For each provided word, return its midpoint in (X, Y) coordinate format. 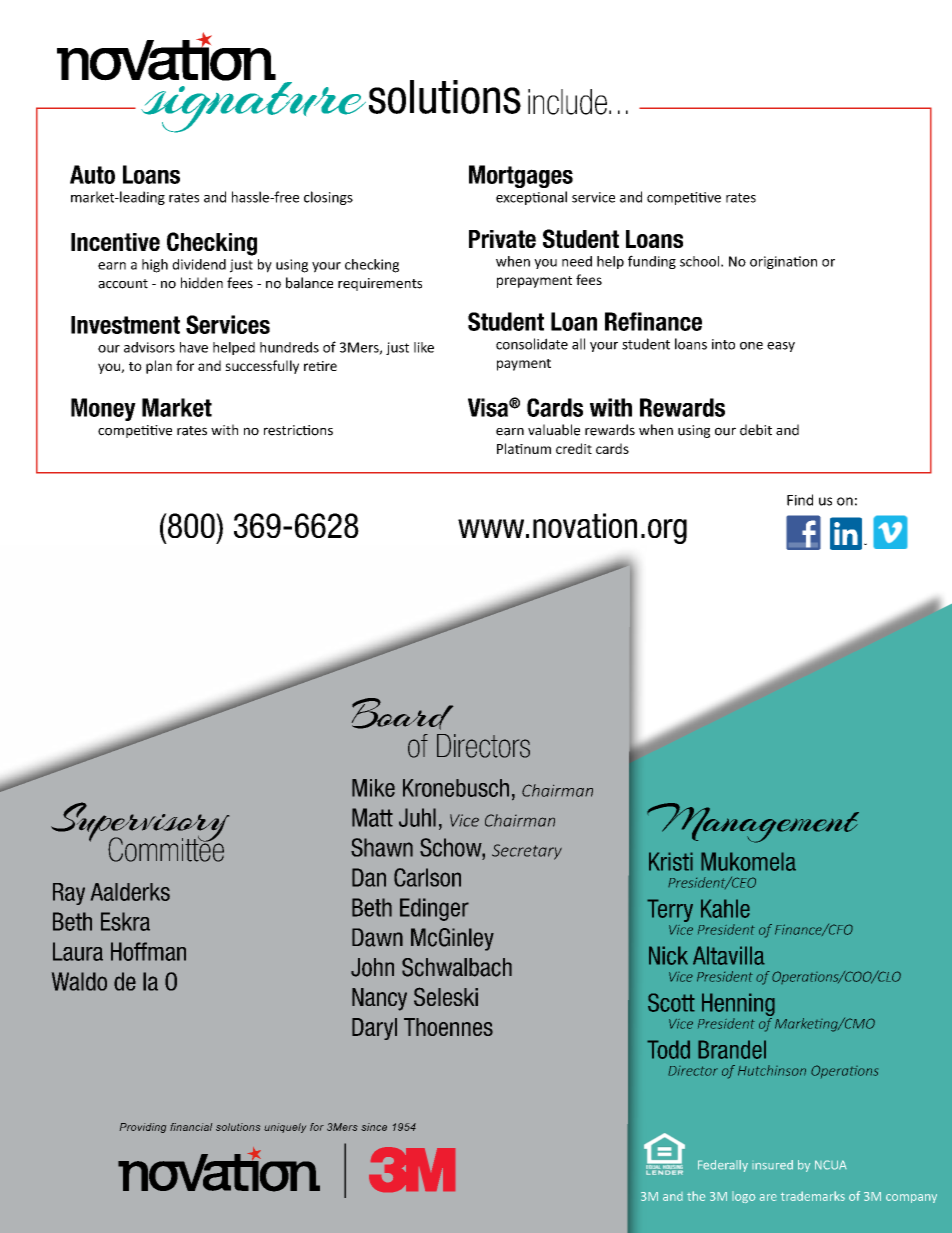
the (696, 1196)
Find (800, 500)
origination (783, 262)
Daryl (374, 1029)
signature (252, 106)
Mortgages (521, 176)
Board (402, 714)
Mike (373, 788)
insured (772, 1165)
